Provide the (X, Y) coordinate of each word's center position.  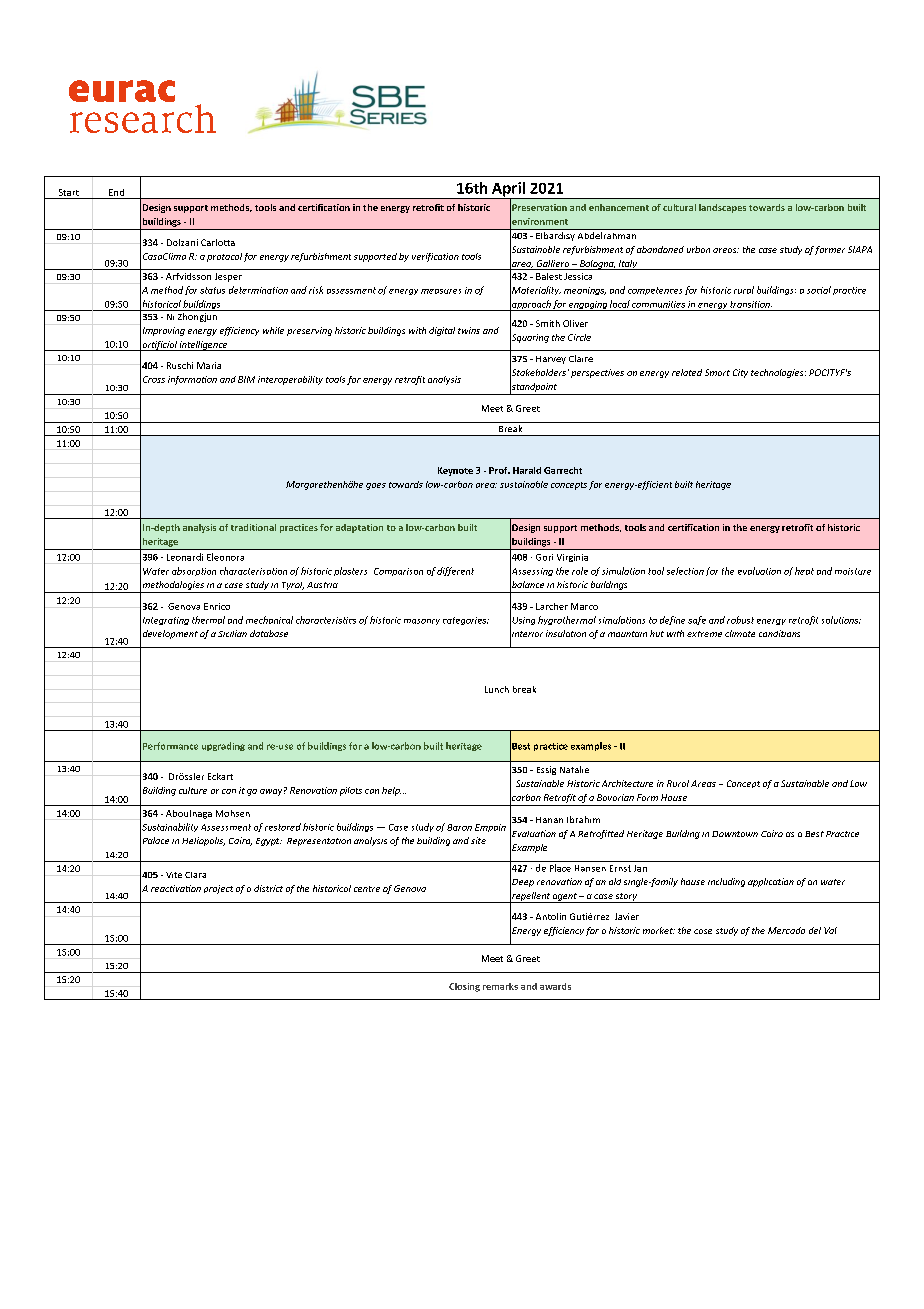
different (455, 571)
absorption (194, 571)
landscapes (722, 208)
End (116, 192)
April (508, 190)
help (391, 791)
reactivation (176, 888)
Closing (464, 987)
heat (804, 571)
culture (193, 790)
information (192, 380)
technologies (778, 373)
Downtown (735, 834)
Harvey (551, 360)
